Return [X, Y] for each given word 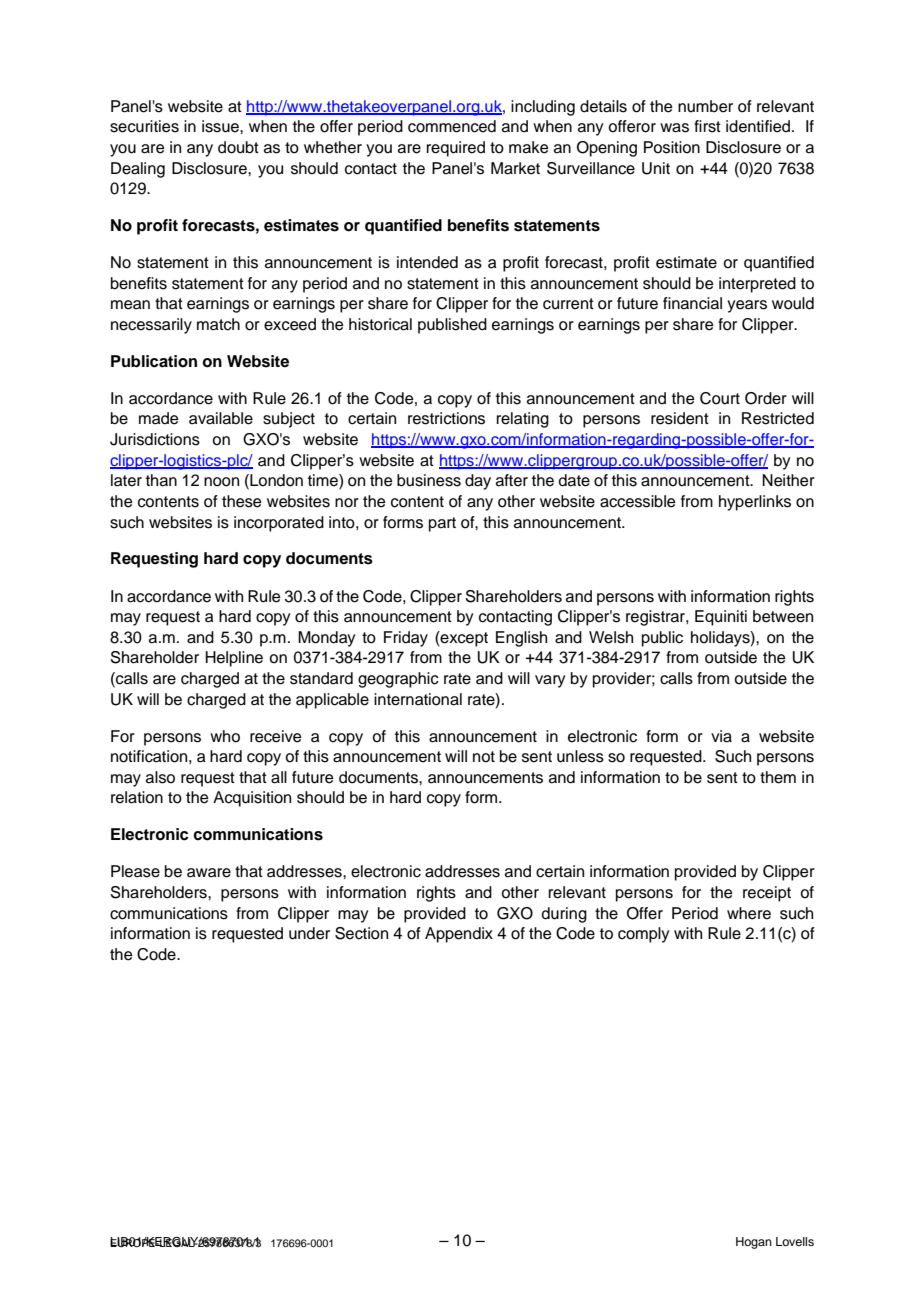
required [456, 149]
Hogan [754, 1243]
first [707, 126]
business [429, 480]
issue [221, 126]
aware [209, 873]
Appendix [459, 935]
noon [221, 482]
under [309, 933]
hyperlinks [755, 503]
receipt [767, 894]
